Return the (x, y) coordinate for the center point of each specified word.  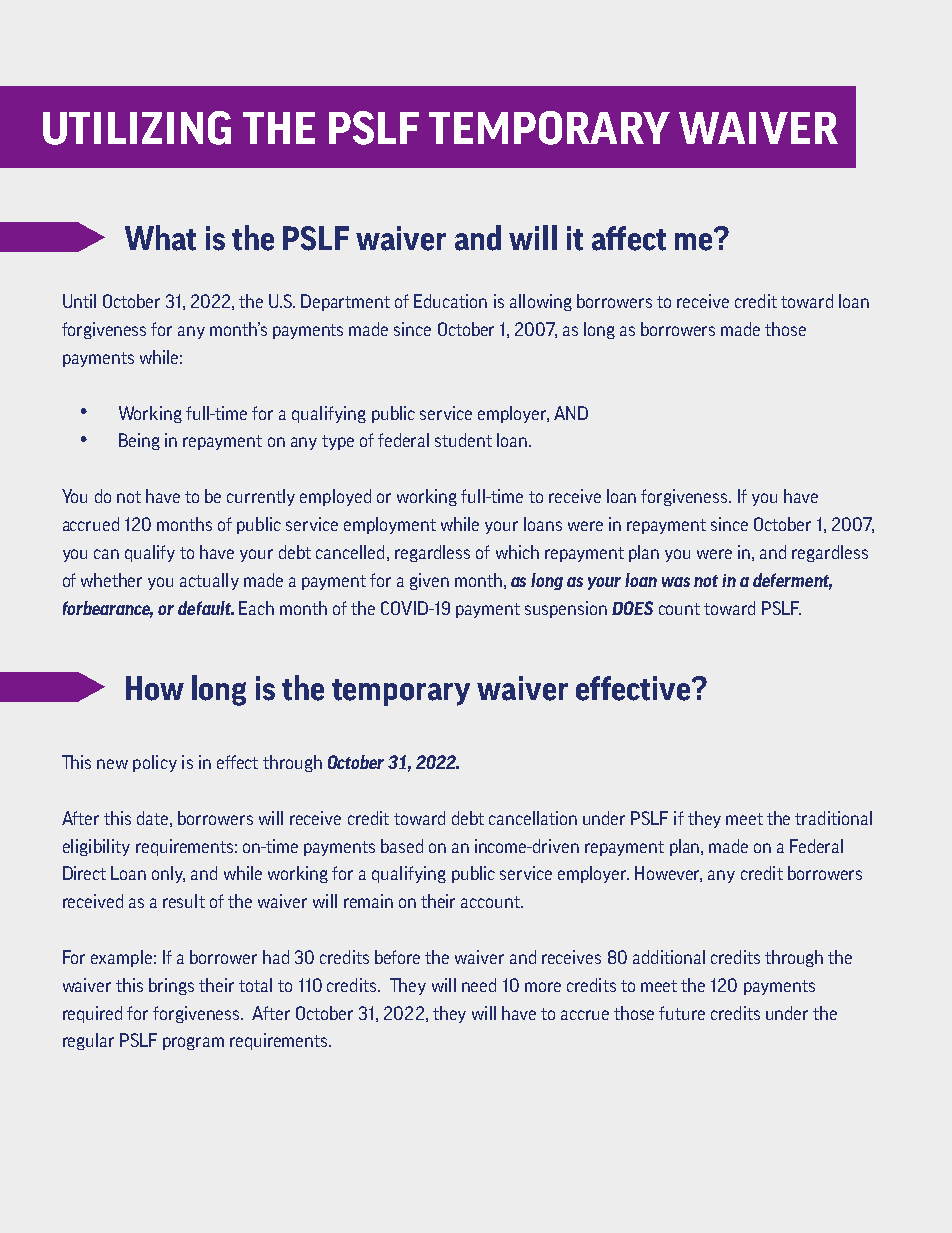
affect (629, 238)
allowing (541, 302)
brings (171, 986)
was (676, 582)
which (517, 552)
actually (209, 581)
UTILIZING (137, 128)
